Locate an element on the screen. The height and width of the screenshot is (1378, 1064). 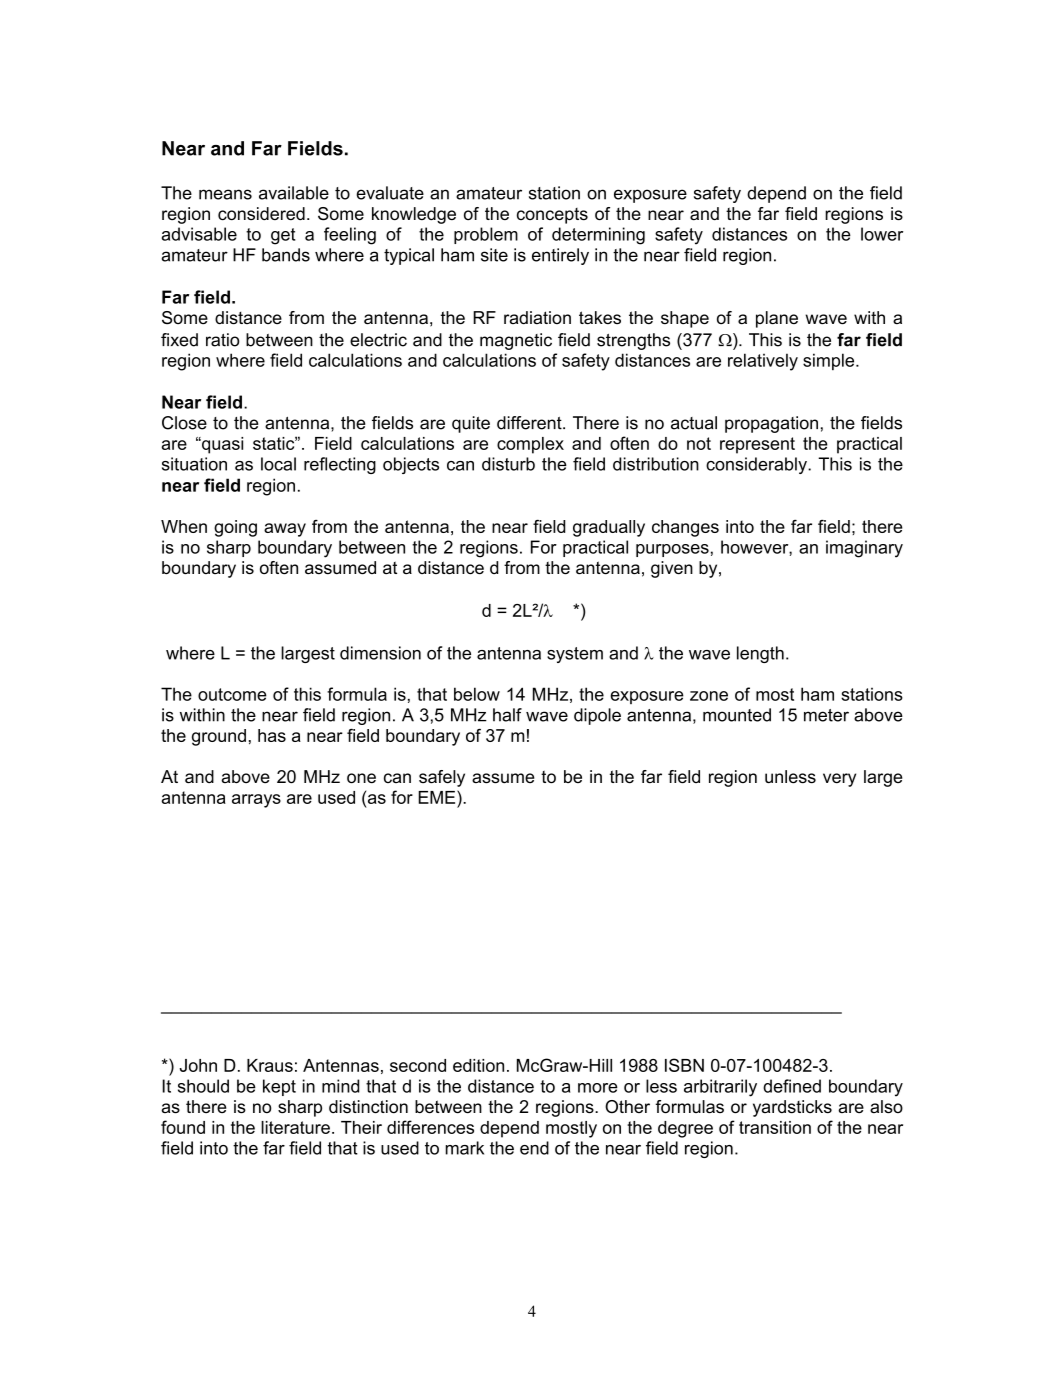
very is located at coordinates (839, 780).
